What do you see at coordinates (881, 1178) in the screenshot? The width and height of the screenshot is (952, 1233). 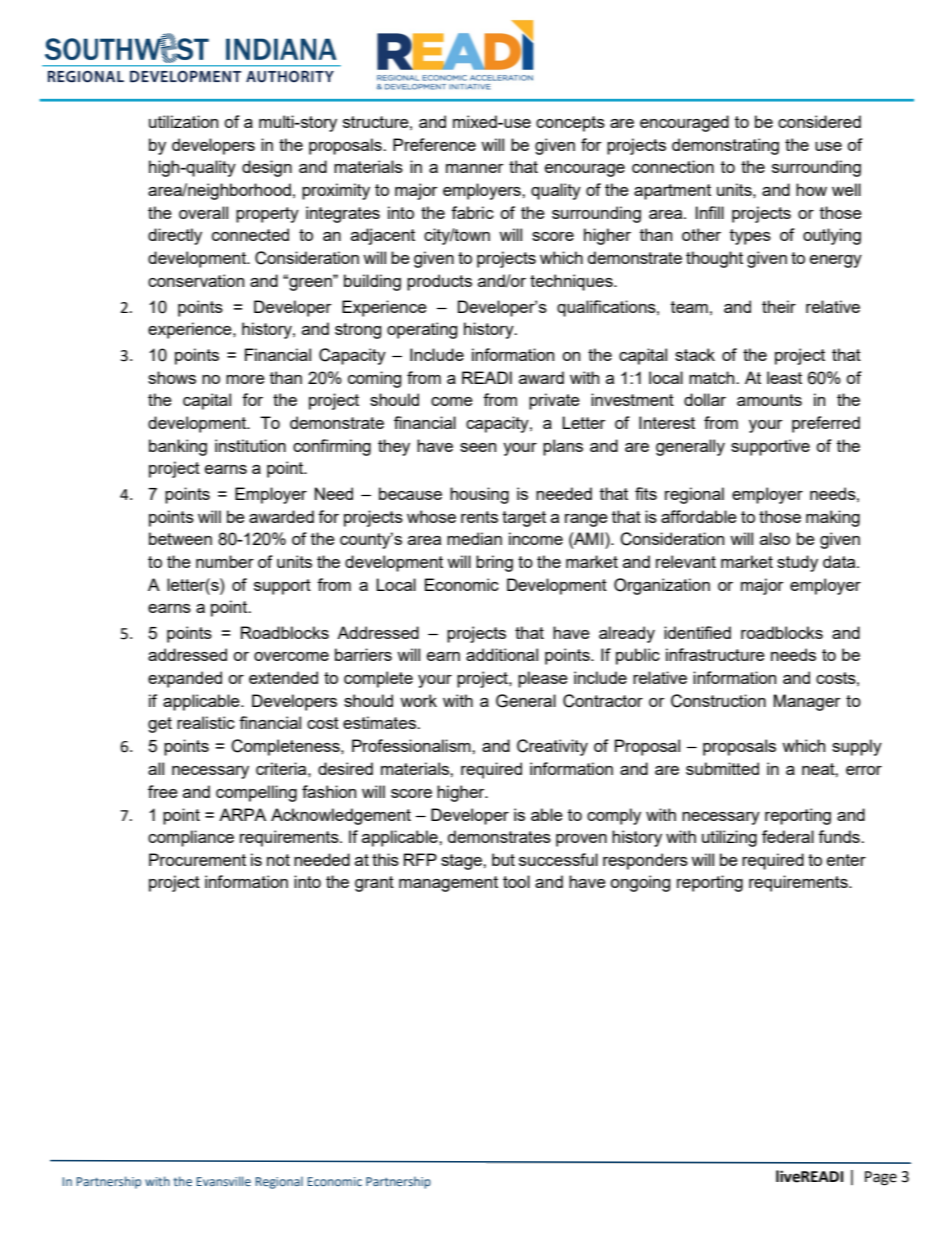 I see `Page` at bounding box center [881, 1178].
